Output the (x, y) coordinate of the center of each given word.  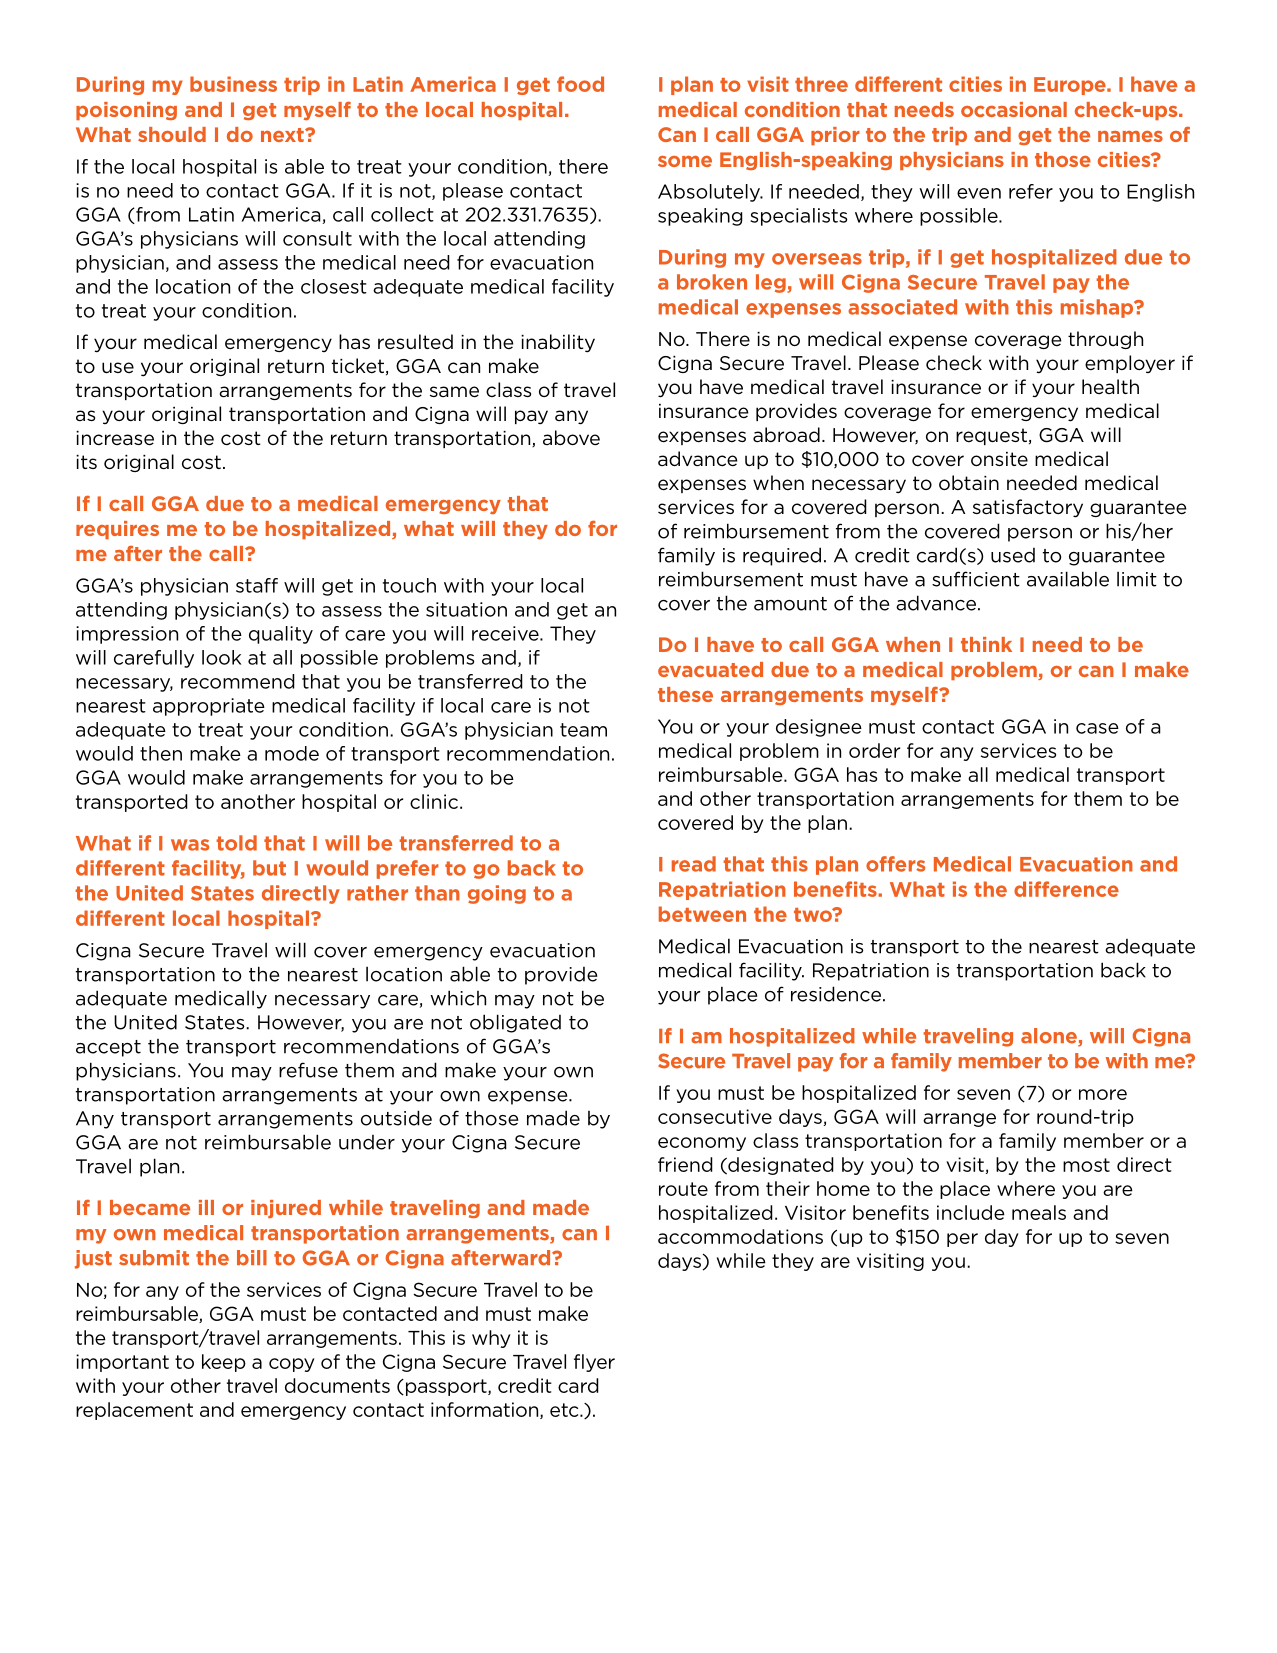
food (580, 84)
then (161, 753)
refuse (308, 1070)
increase (115, 438)
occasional (1014, 109)
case (1097, 728)
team (583, 730)
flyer (594, 1363)
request (991, 436)
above (571, 438)
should (172, 134)
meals (1039, 1212)
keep (224, 1363)
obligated (515, 1023)
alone (1050, 1037)
